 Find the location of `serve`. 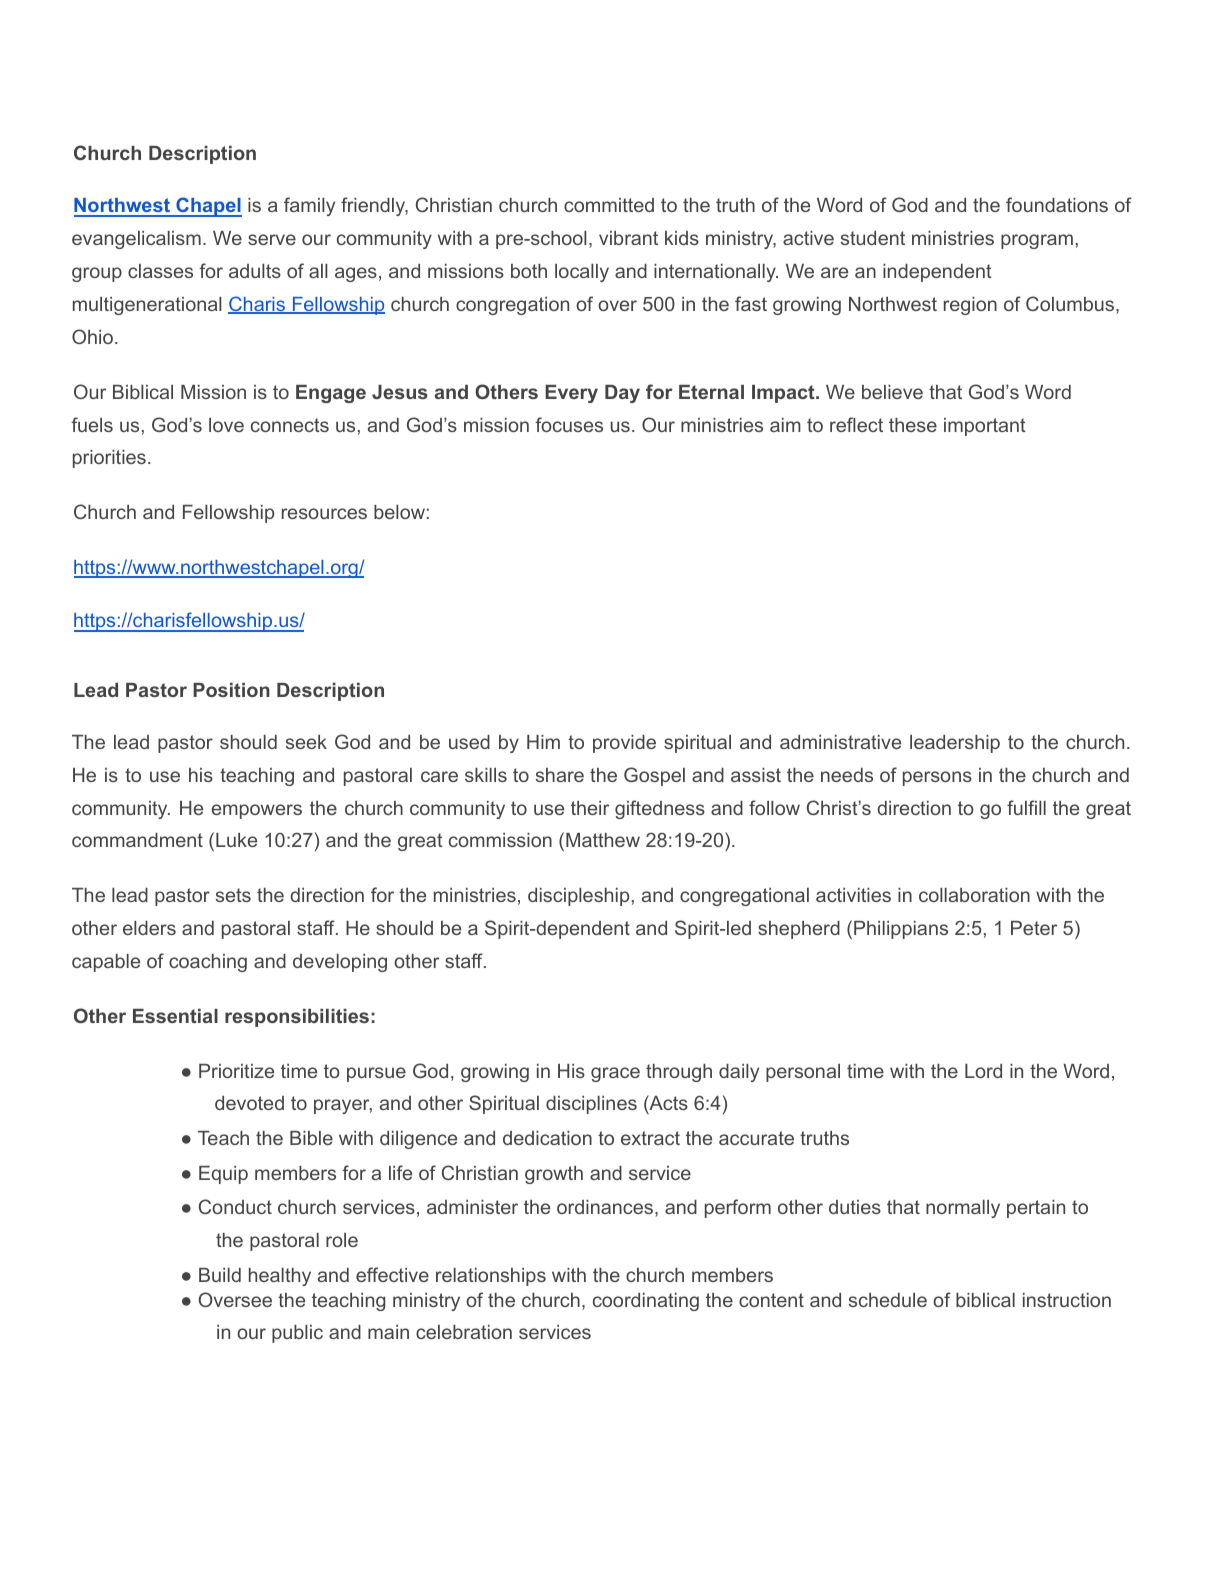

serve is located at coordinates (272, 239).
